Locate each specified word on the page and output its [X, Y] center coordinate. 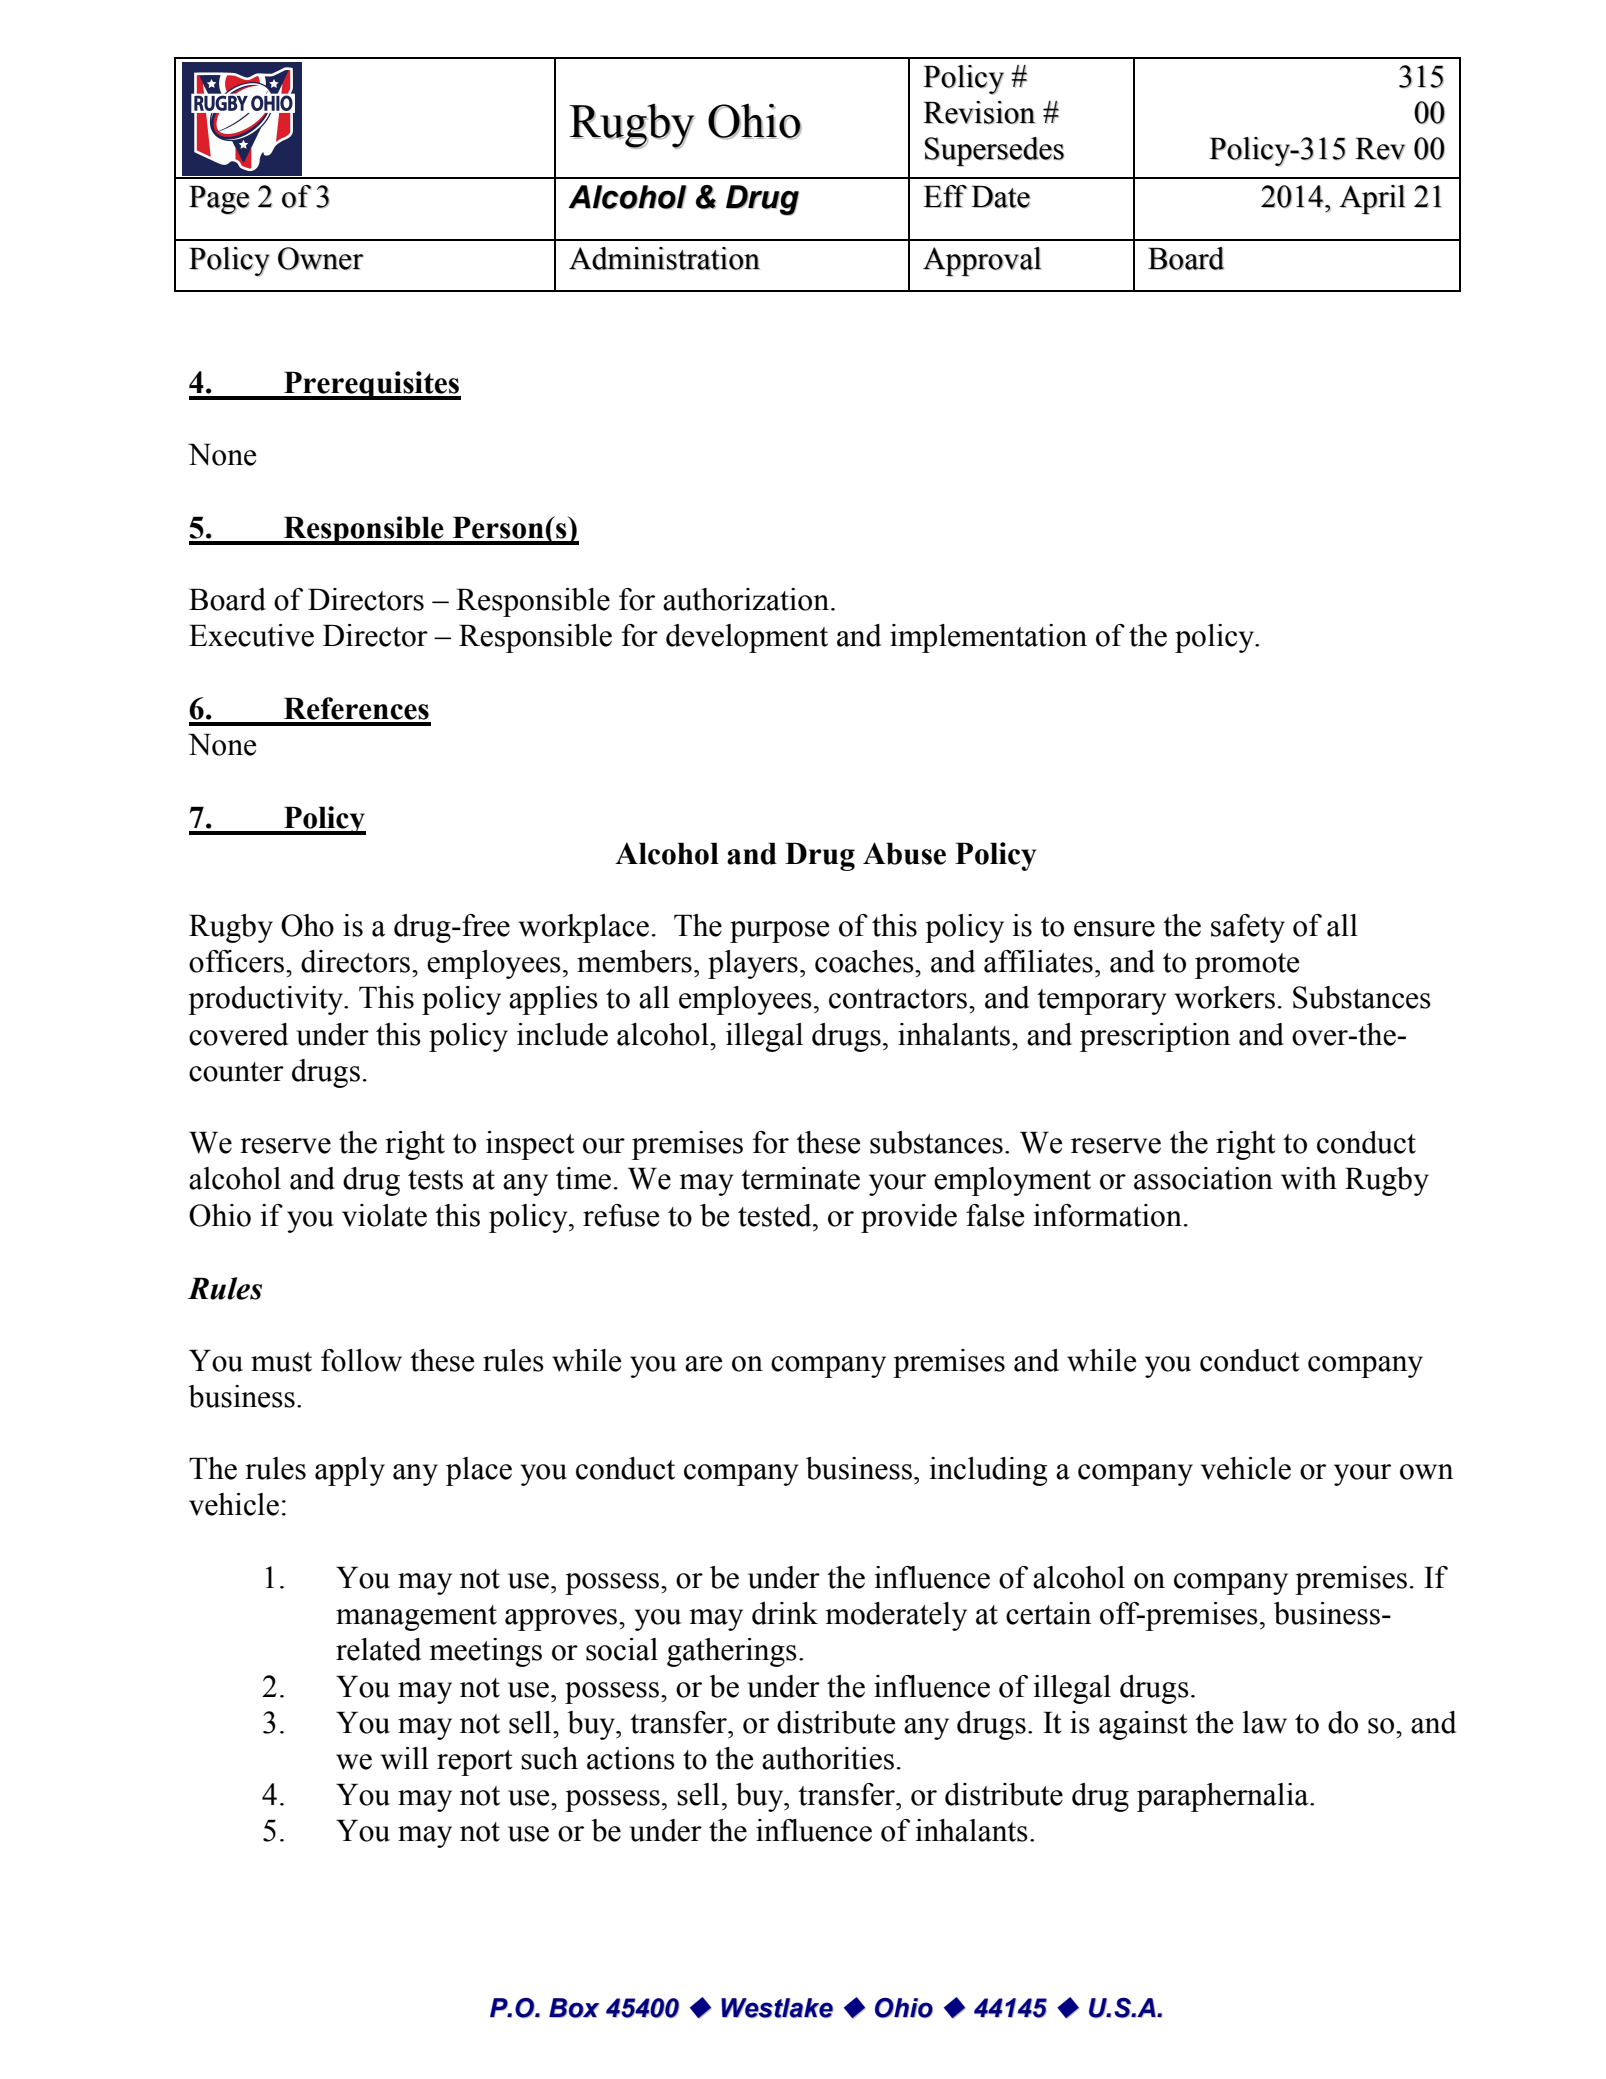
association [1203, 1178]
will [405, 1758]
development [747, 638]
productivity [267, 1000]
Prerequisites [371, 385]
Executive [251, 635]
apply [350, 1471]
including [988, 1471]
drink [785, 1613]
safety [1248, 928]
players [753, 964]
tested [776, 1215]
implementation [988, 638]
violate [384, 1215]
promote [1247, 966]
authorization [746, 599]
